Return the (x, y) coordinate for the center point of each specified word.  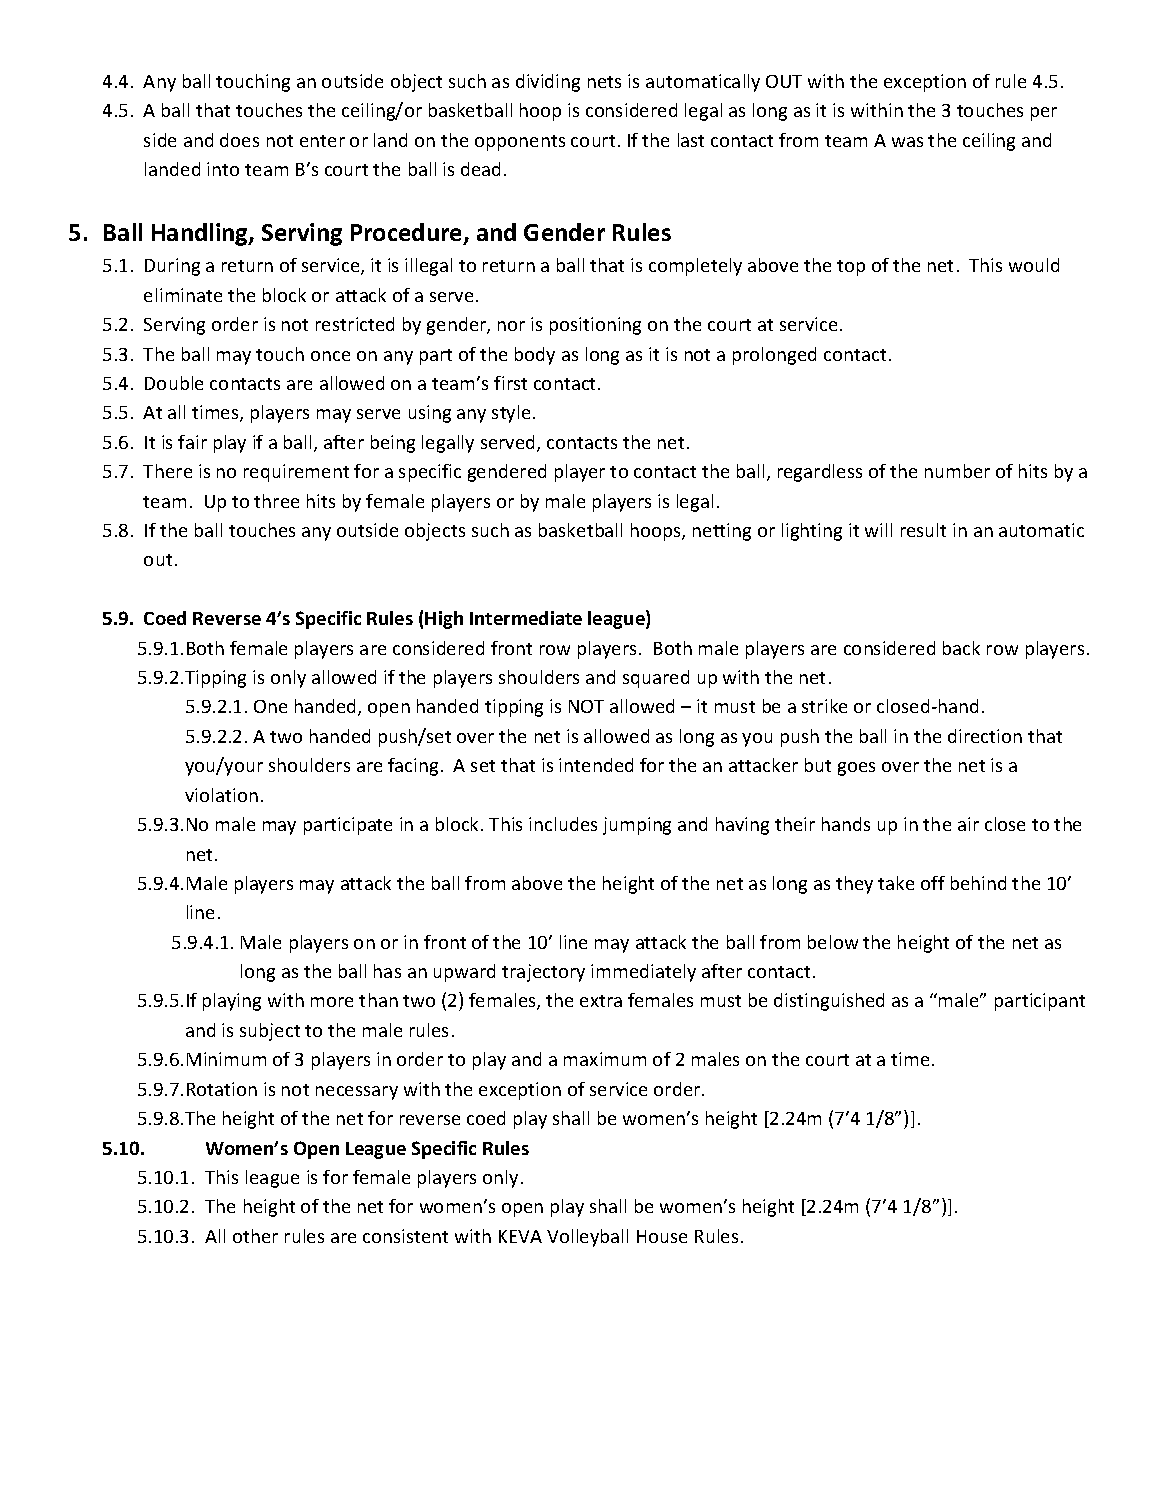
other (255, 1236)
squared (656, 679)
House (662, 1236)
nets (604, 82)
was (907, 142)
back (961, 648)
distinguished (829, 1002)
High (444, 620)
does (239, 140)
